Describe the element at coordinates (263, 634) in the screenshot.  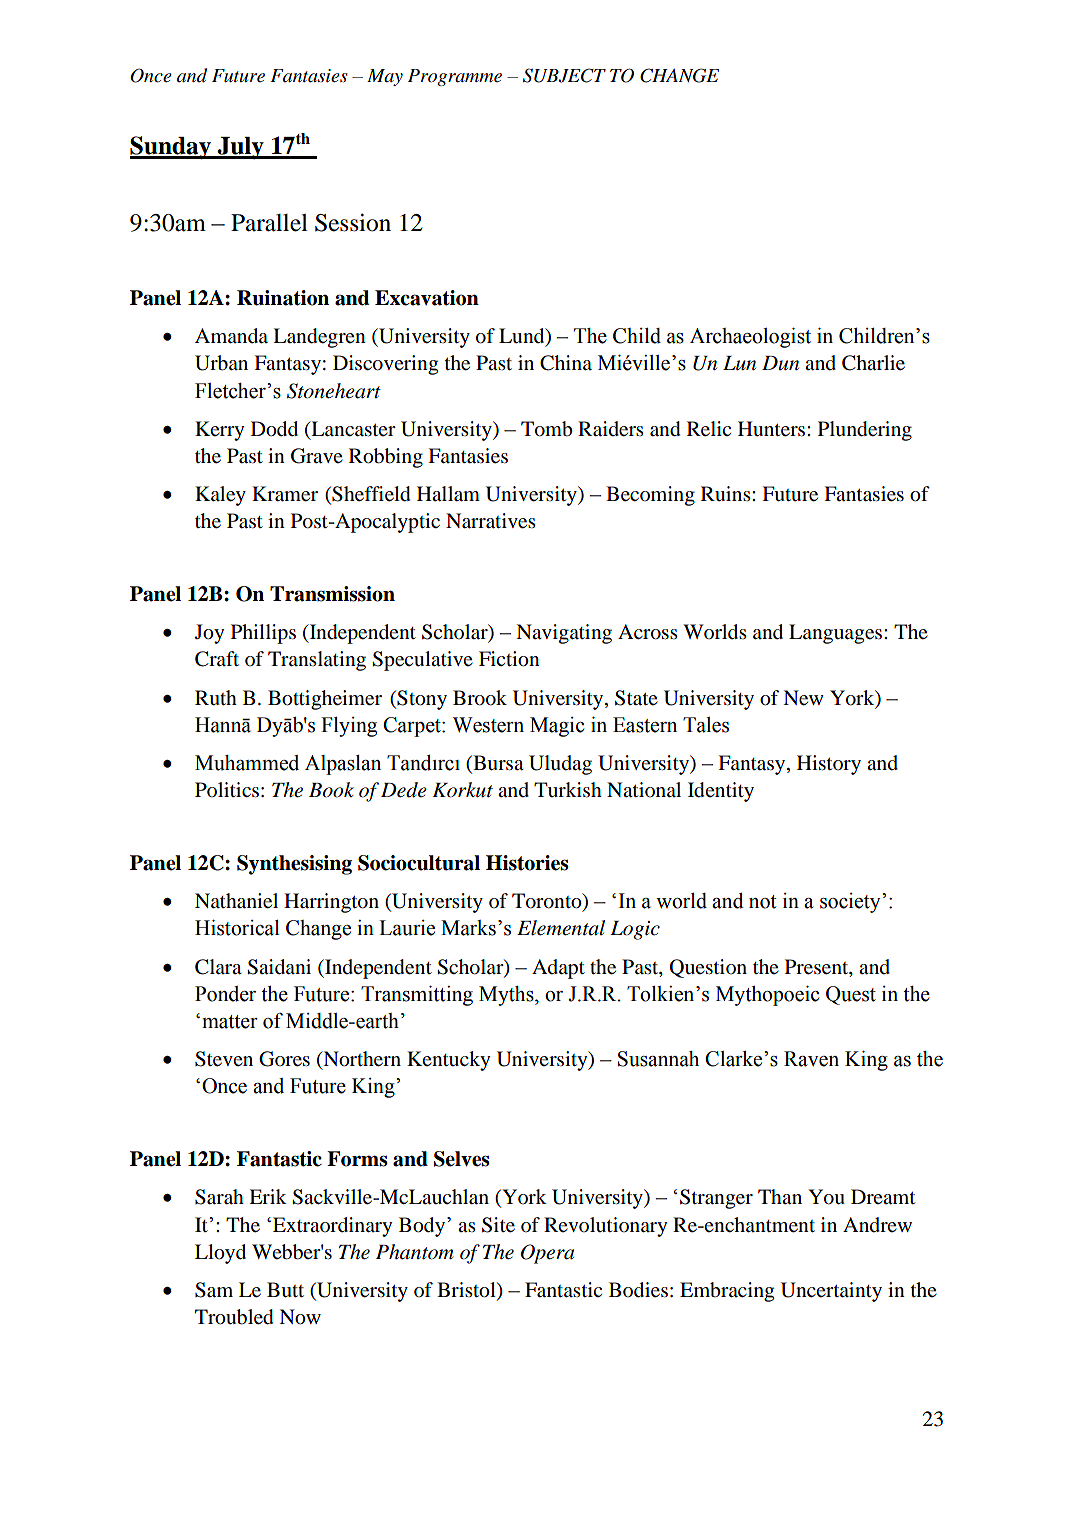
I see `Phillips` at that location.
